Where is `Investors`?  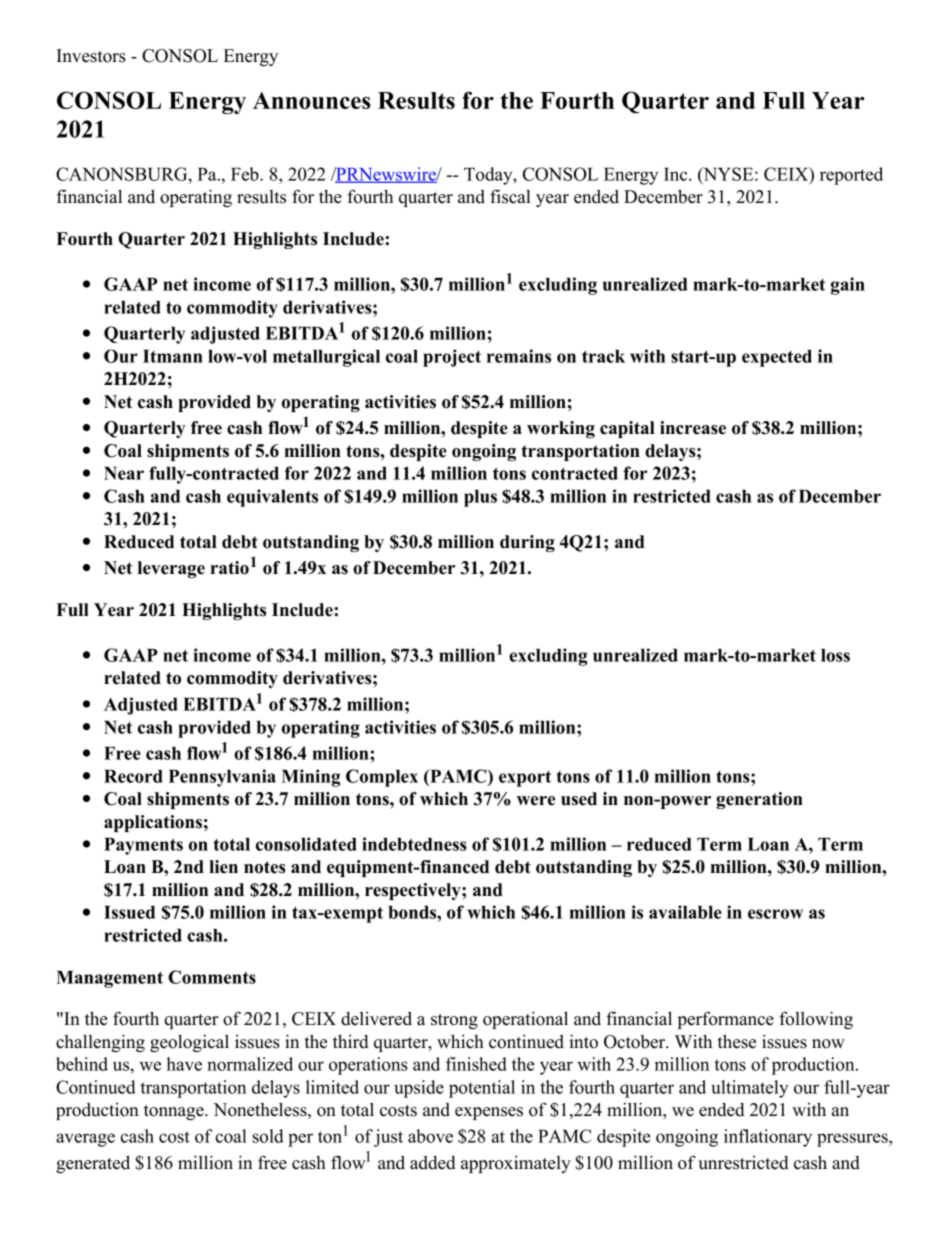
Investors is located at coordinates (91, 56).
